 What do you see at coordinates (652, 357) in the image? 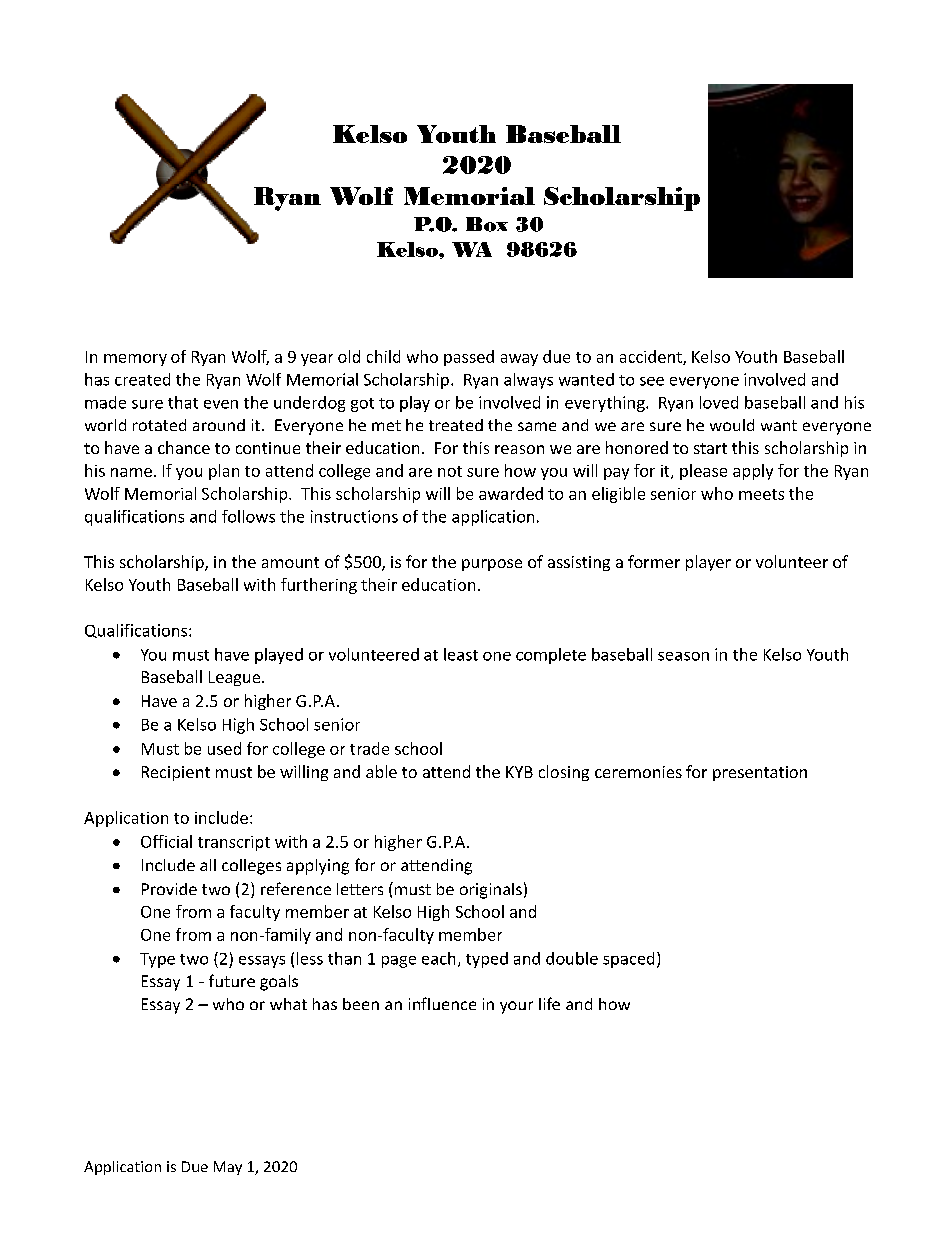
I see `accident` at bounding box center [652, 357].
